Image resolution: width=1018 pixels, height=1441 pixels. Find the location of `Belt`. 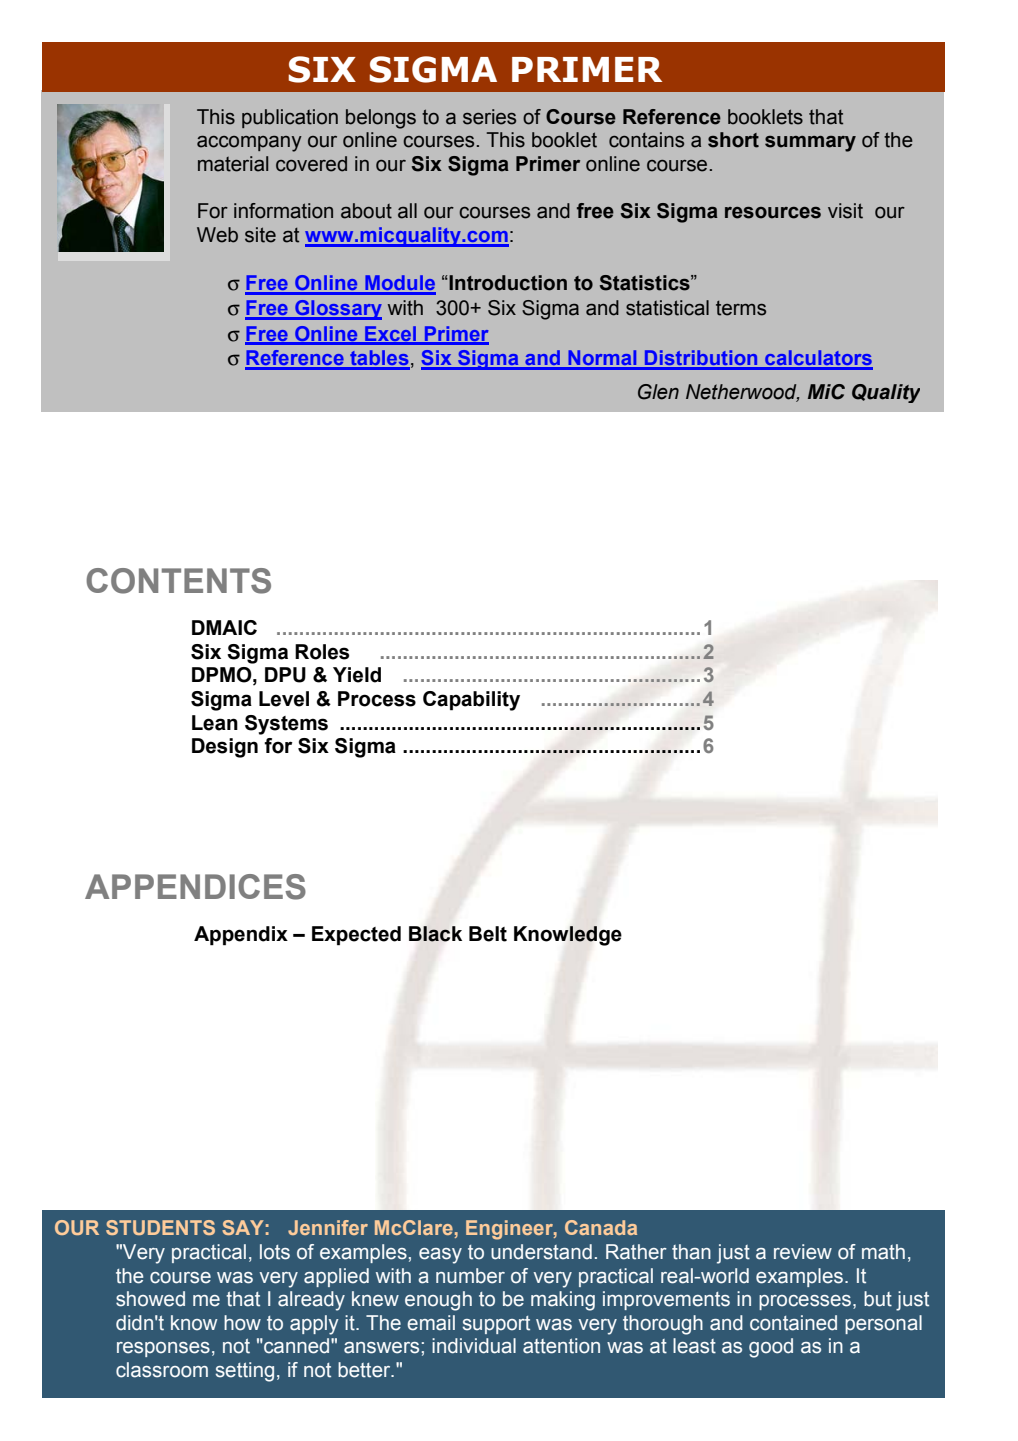

Belt is located at coordinates (488, 934).
